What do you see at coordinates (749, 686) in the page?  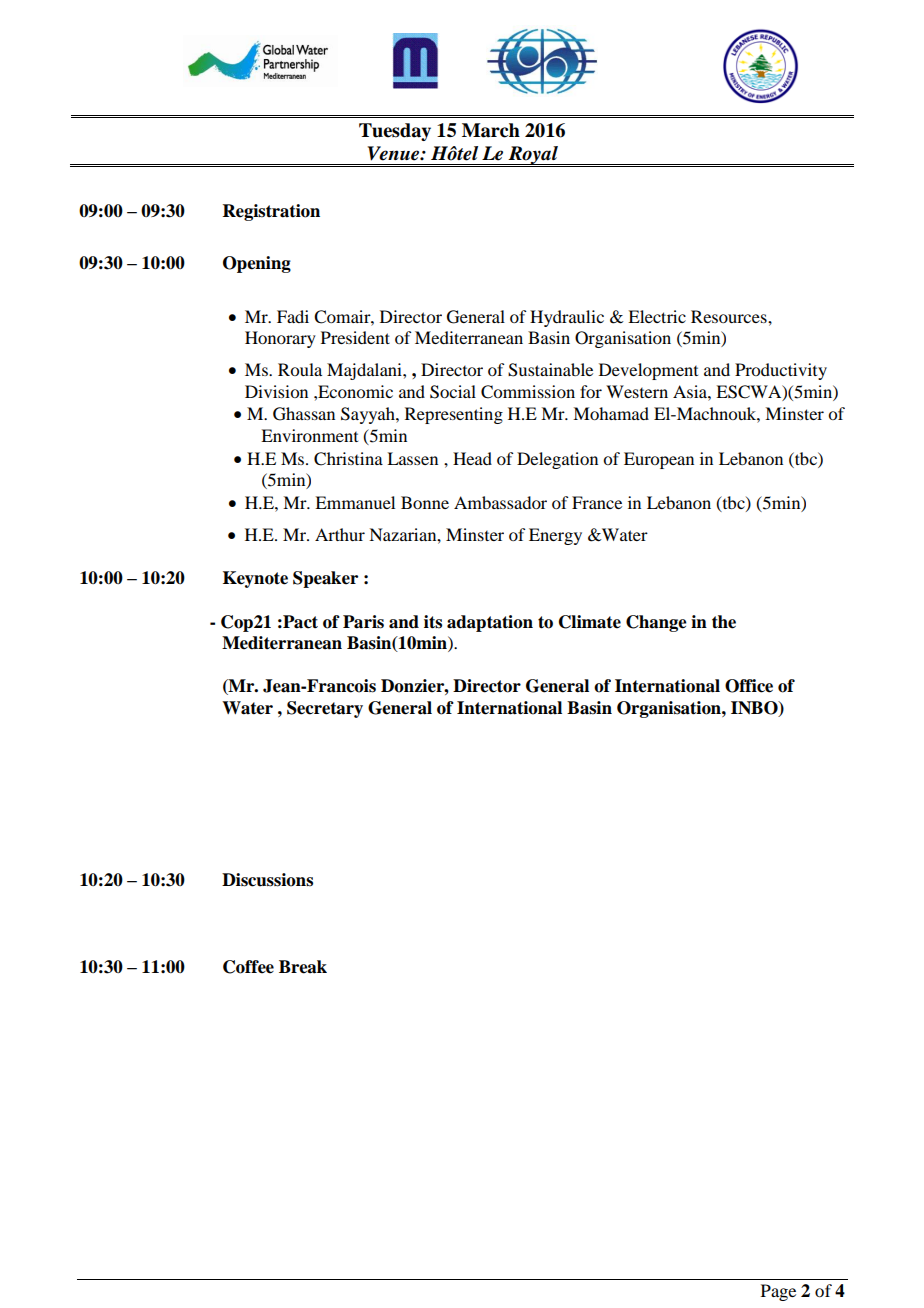 I see `Office` at bounding box center [749, 686].
